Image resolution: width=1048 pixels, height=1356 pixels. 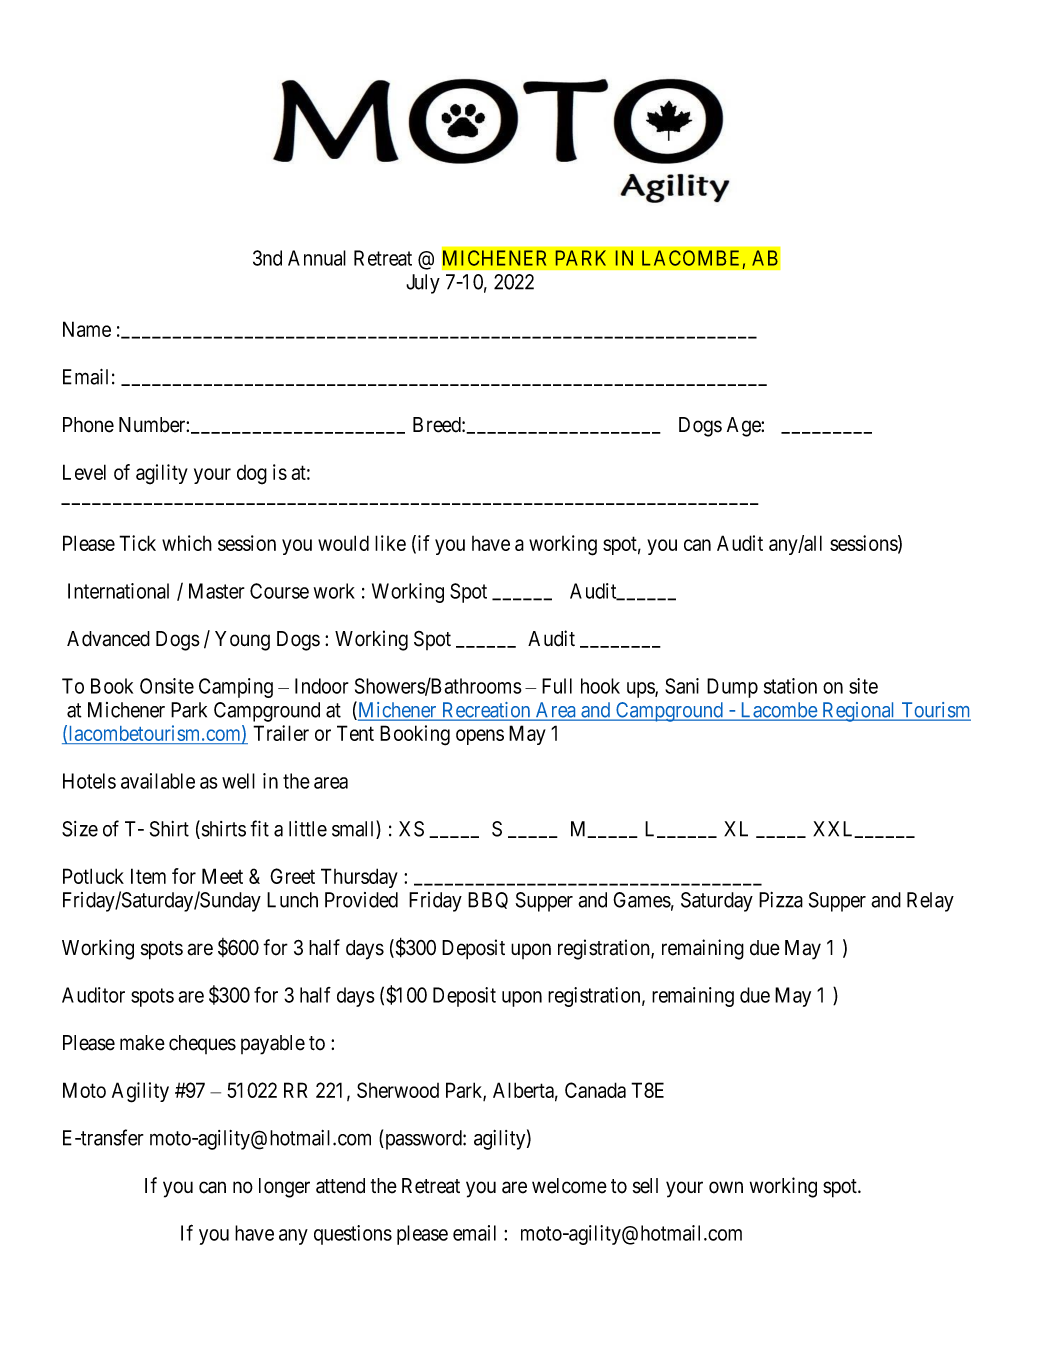 What do you see at coordinates (569, 1186) in the screenshot?
I see `welcome` at bounding box center [569, 1186].
